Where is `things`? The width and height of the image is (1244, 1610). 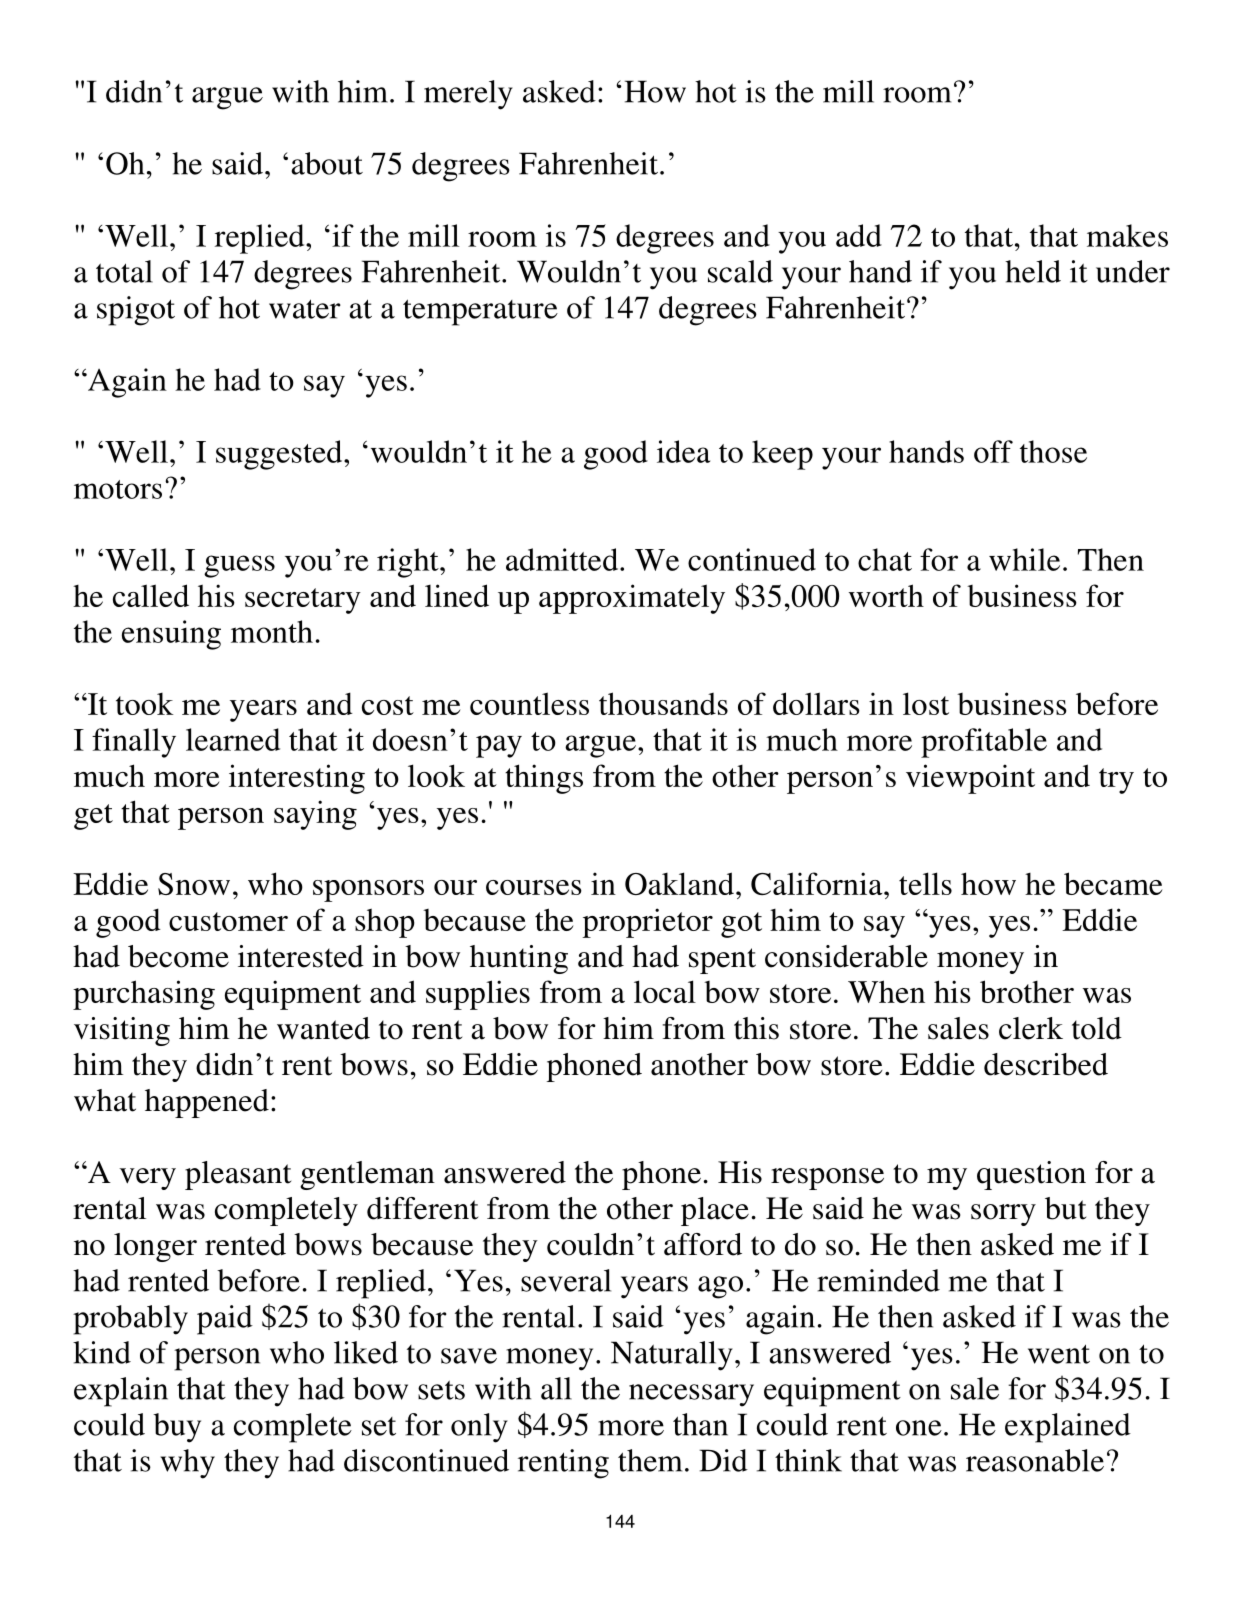 things is located at coordinates (544, 779).
